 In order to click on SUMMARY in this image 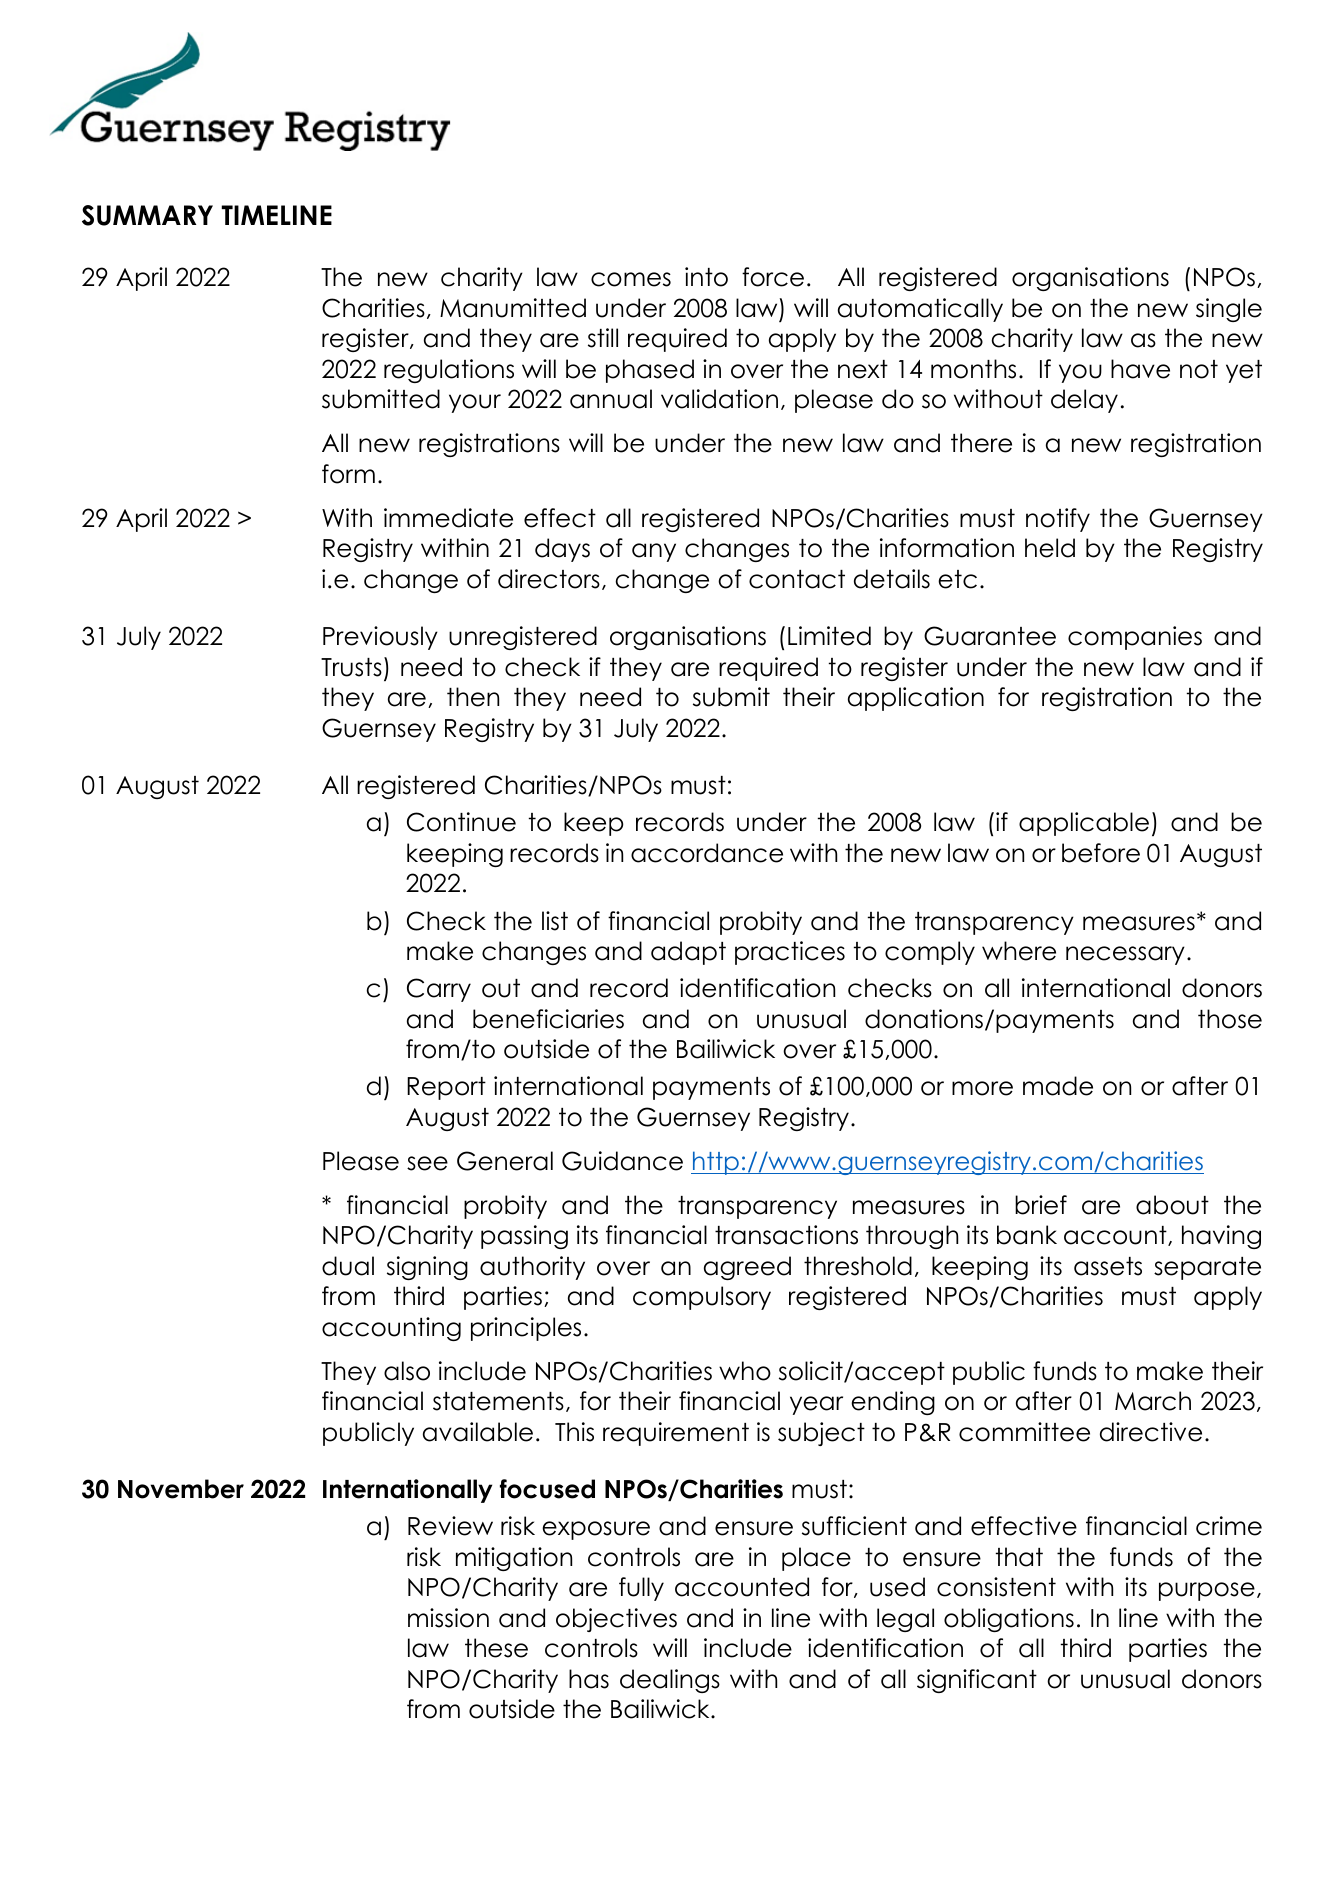, I will do `click(147, 215)`.
